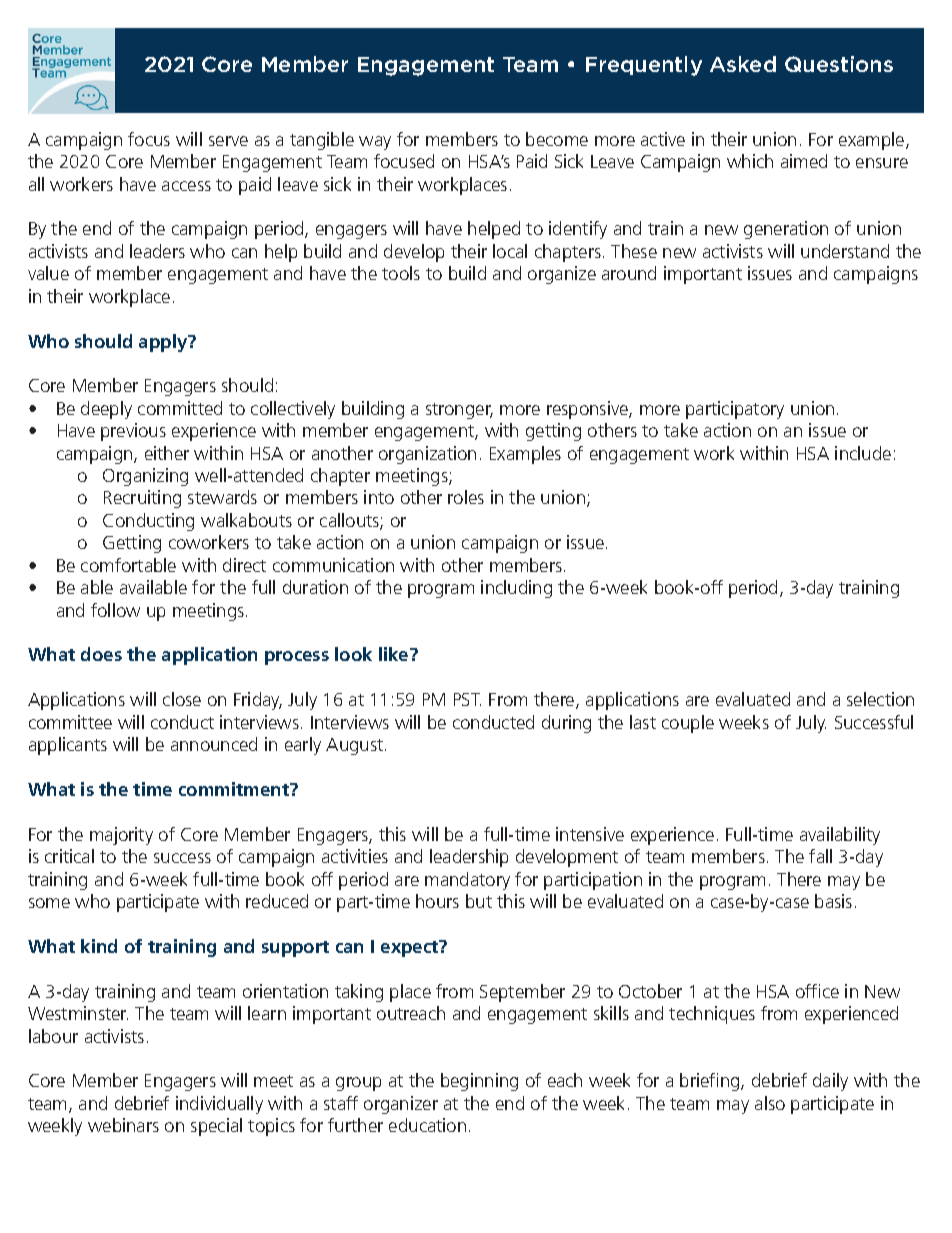 The width and height of the screenshot is (952, 1233). What do you see at coordinates (459, 411) in the screenshot?
I see `stronger` at bounding box center [459, 411].
